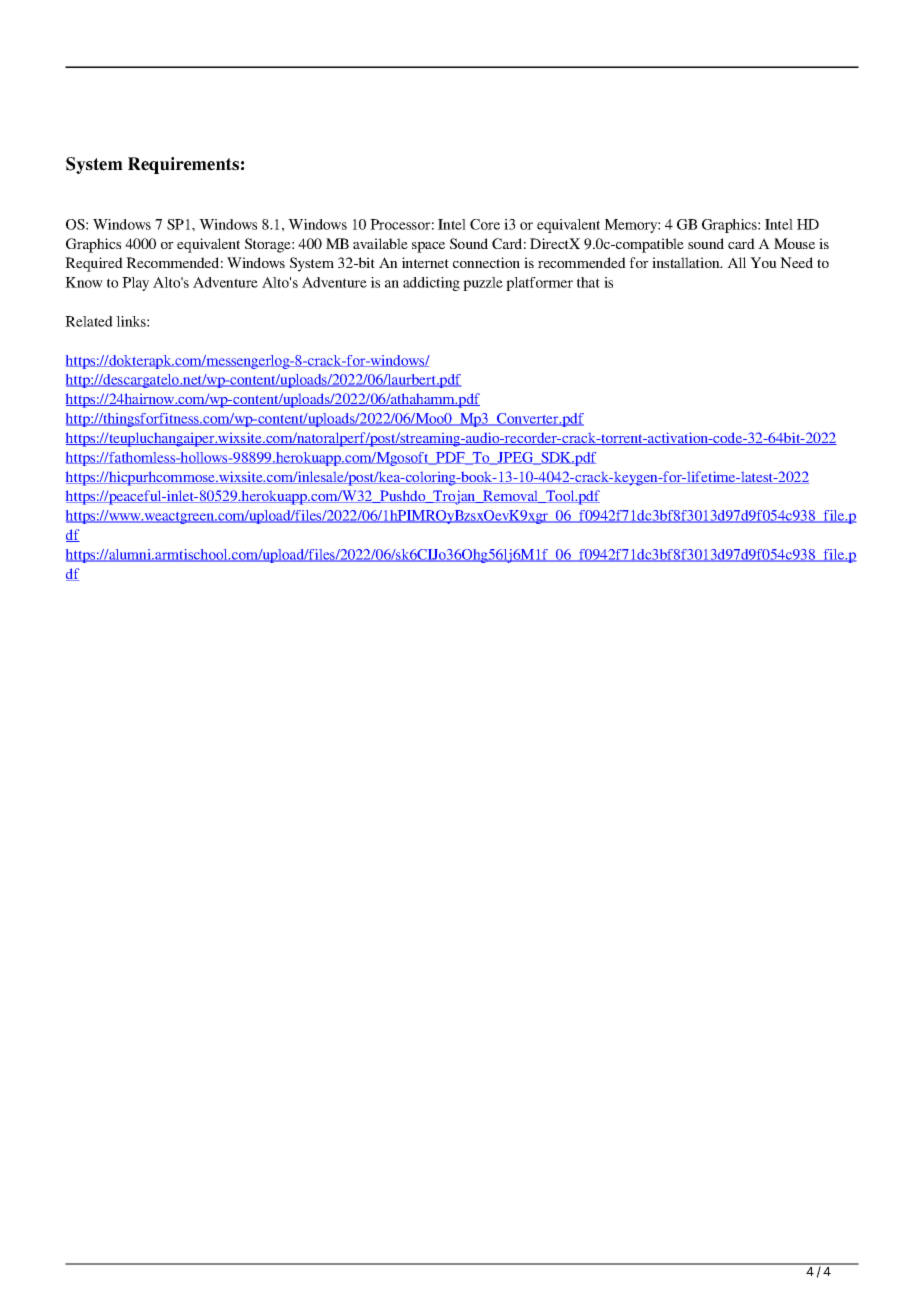  Describe the element at coordinates (687, 262) in the screenshot. I see `installation` at that location.
